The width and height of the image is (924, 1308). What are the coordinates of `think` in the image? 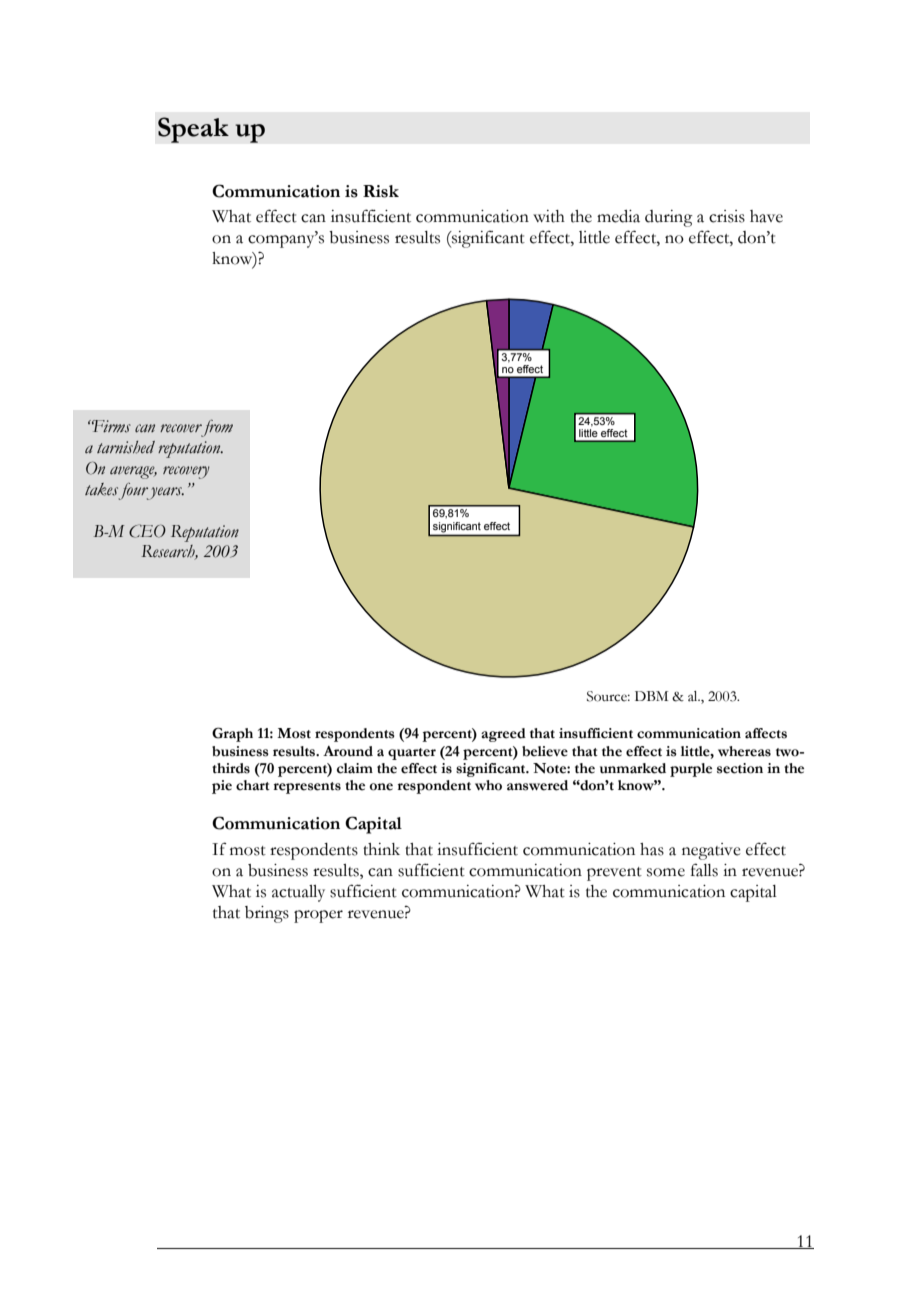 It's located at (381, 849).
